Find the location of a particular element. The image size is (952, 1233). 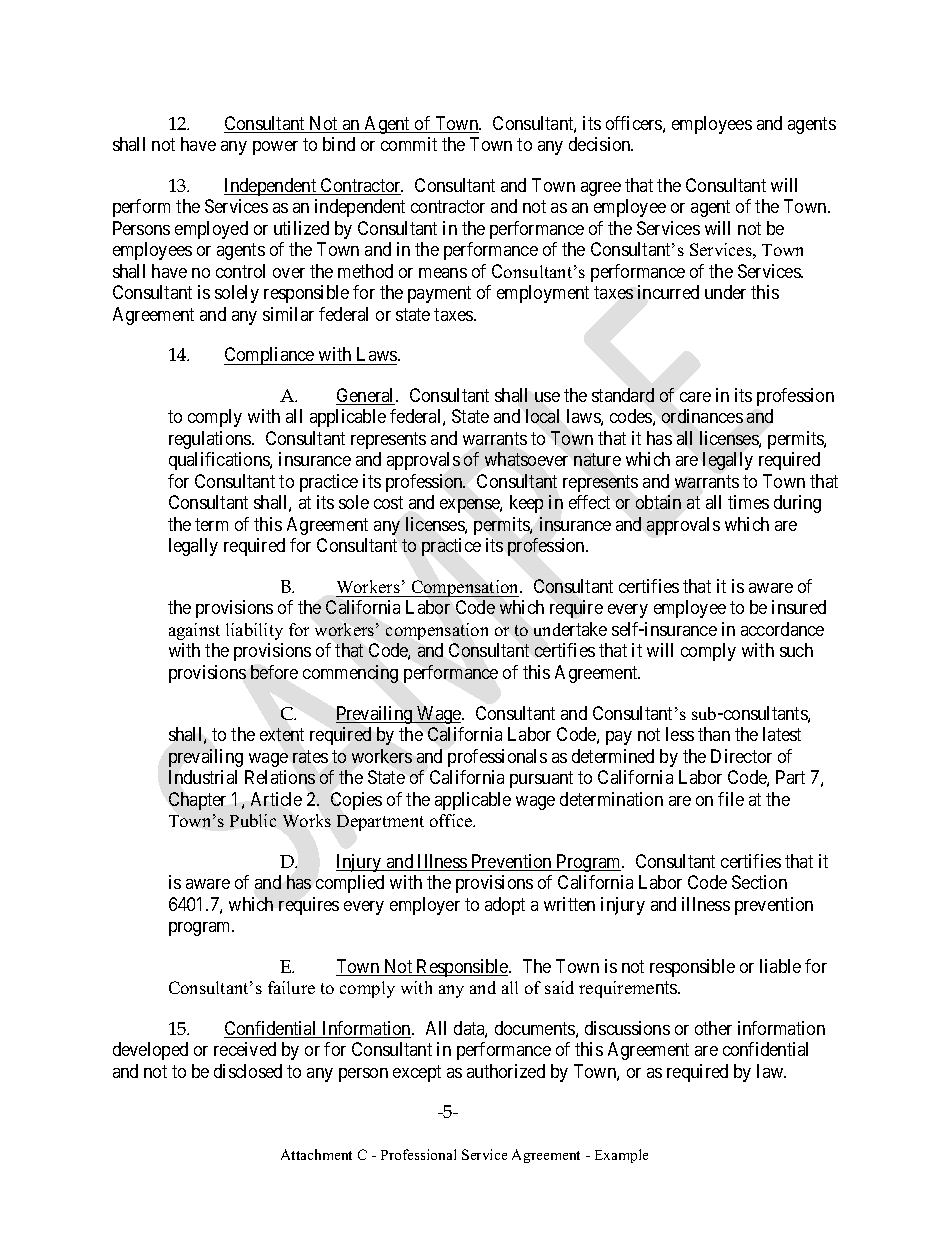

commit is located at coordinates (409, 144).
